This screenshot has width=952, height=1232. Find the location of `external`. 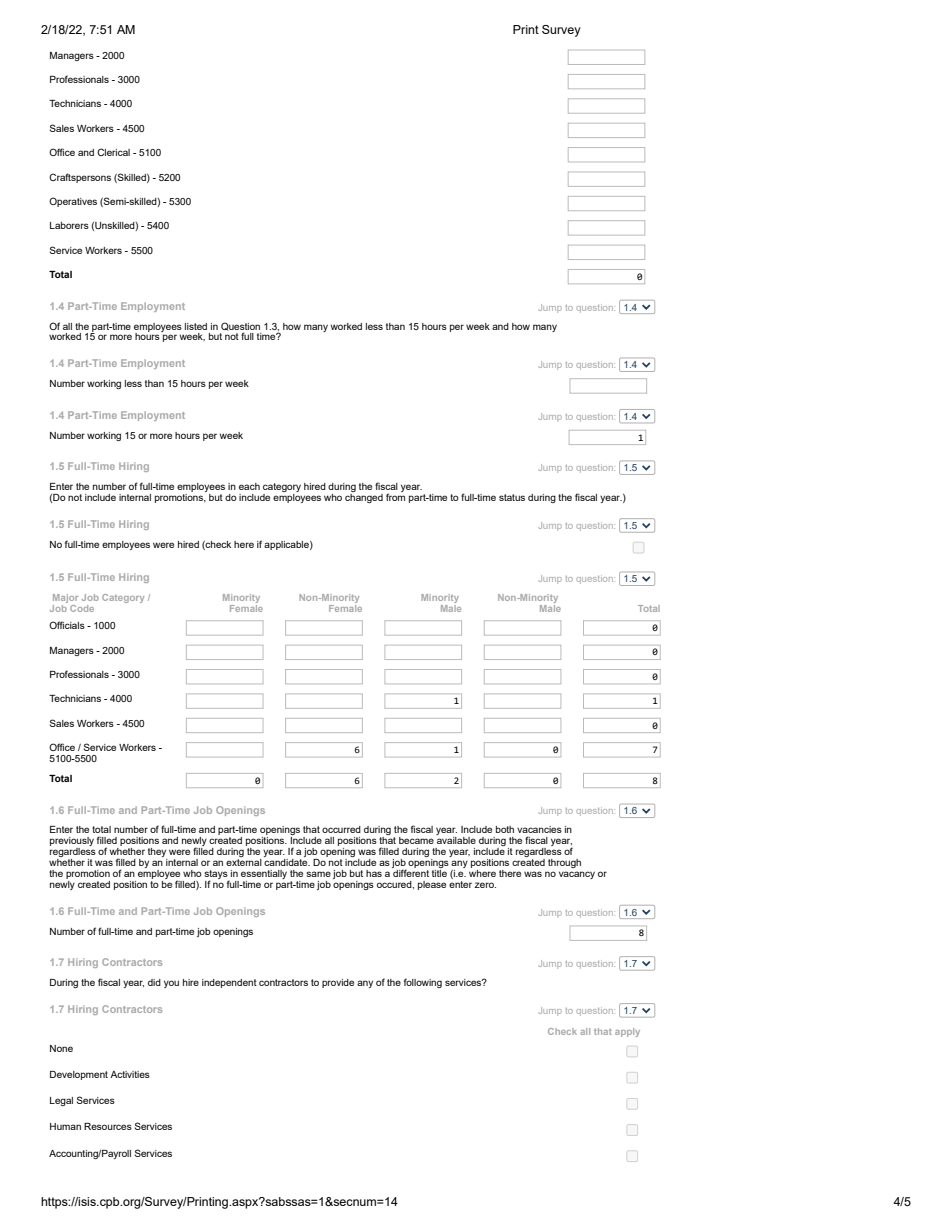

external is located at coordinates (244, 861).
